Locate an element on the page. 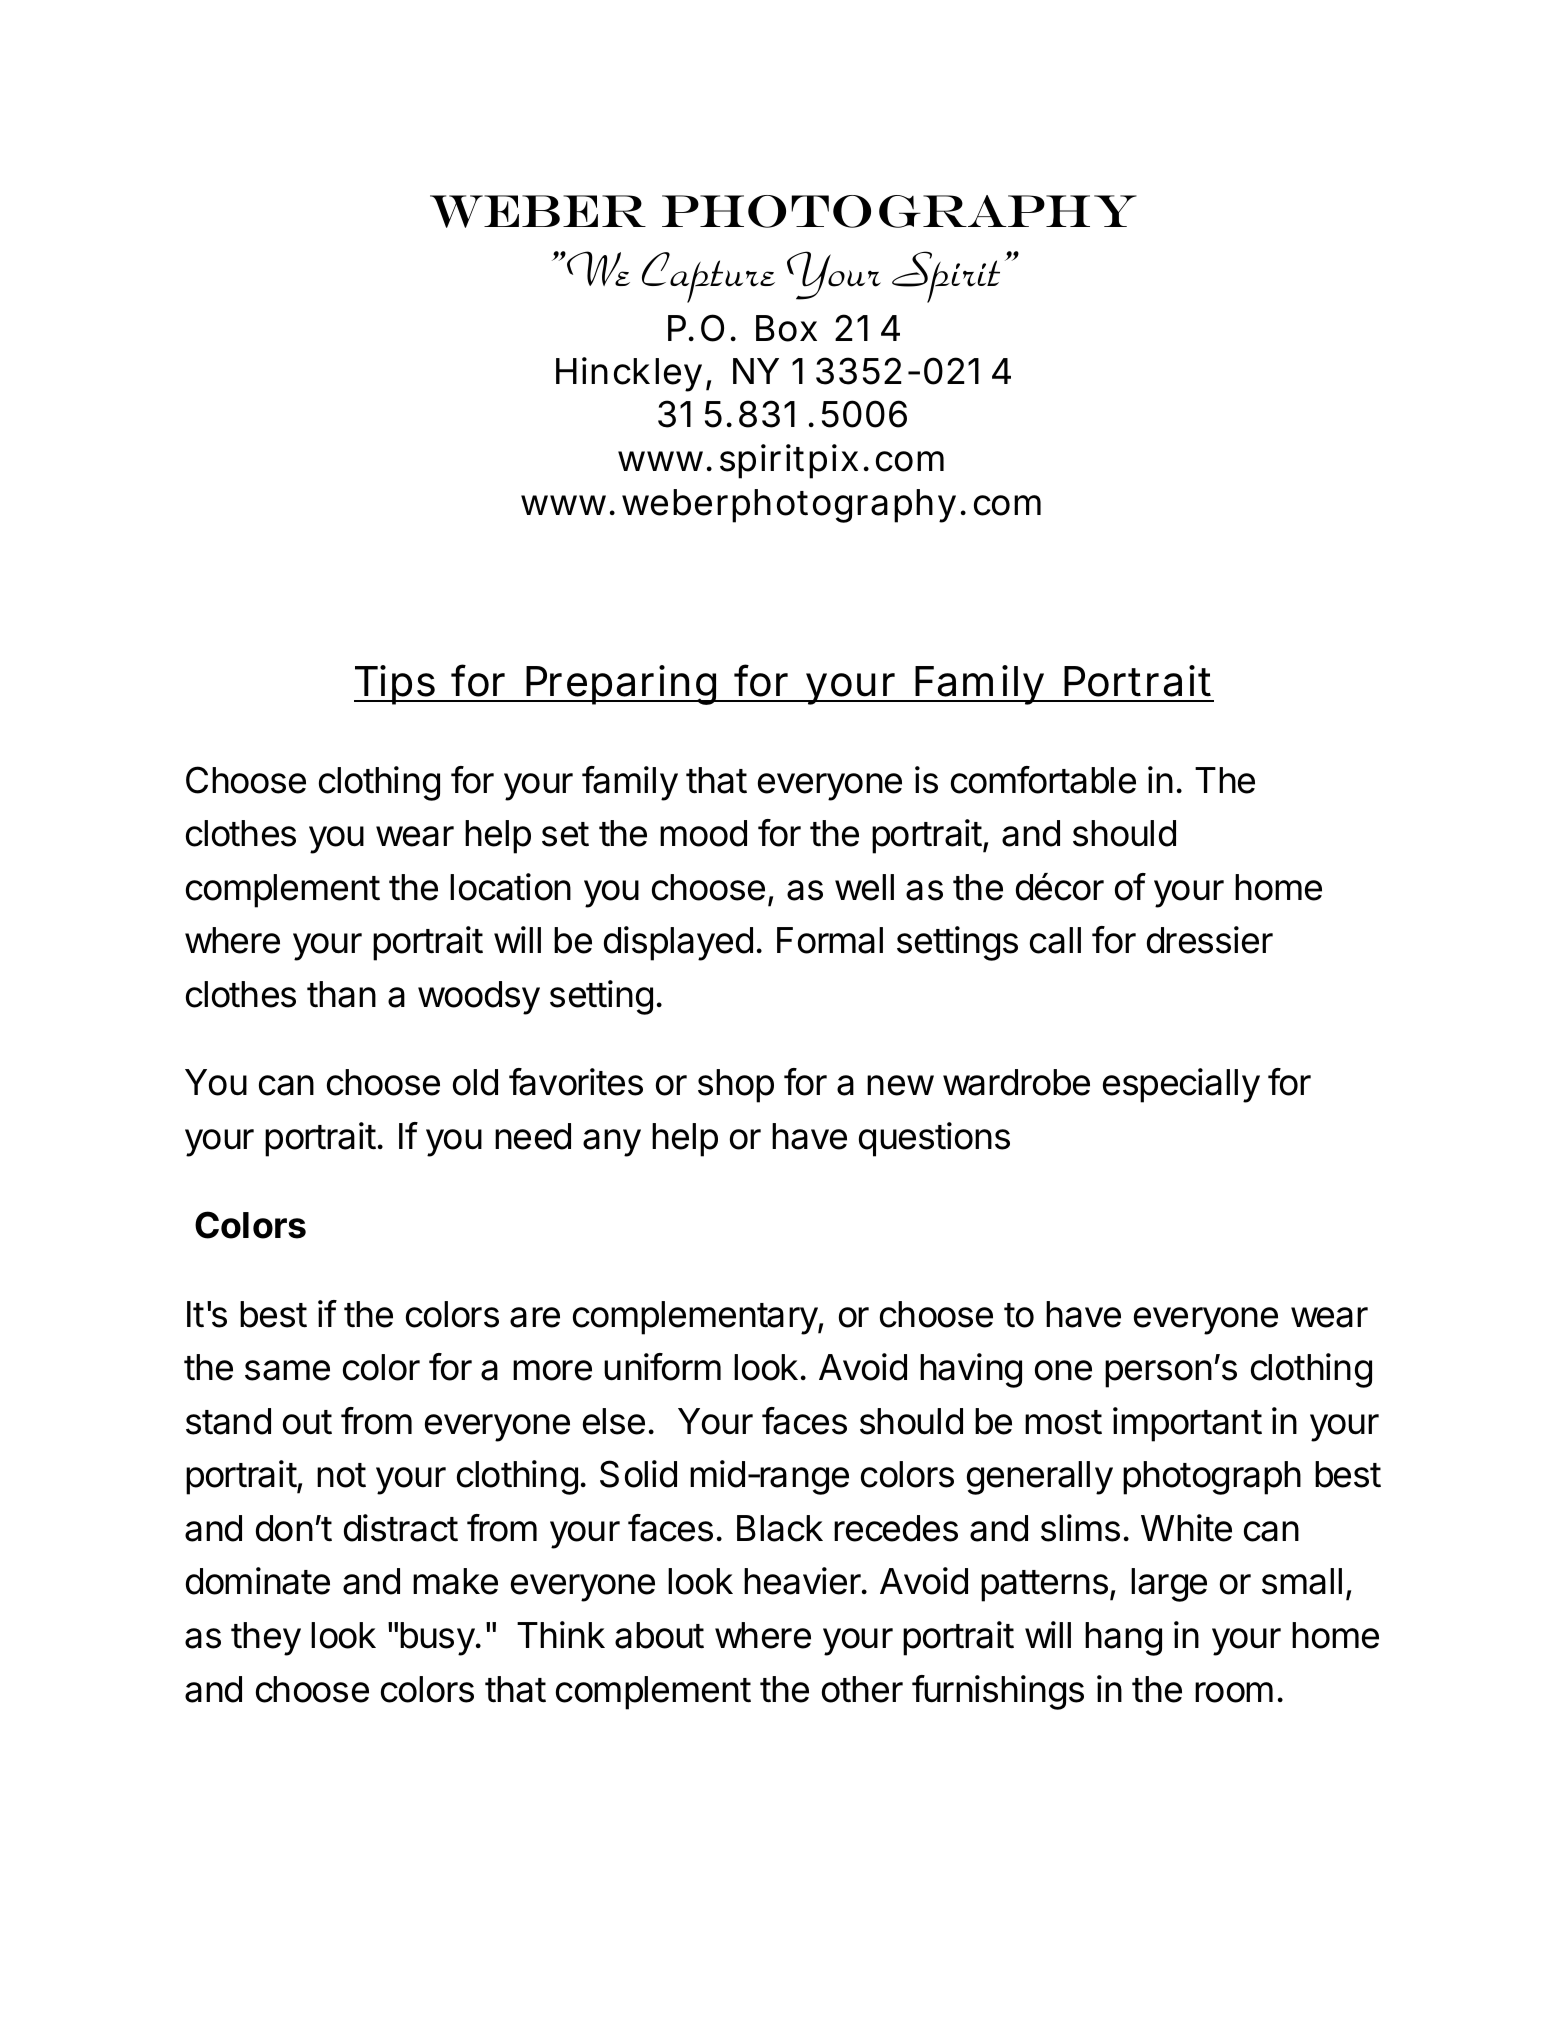 This page has height=2029, width=1568. about is located at coordinates (659, 1635).
